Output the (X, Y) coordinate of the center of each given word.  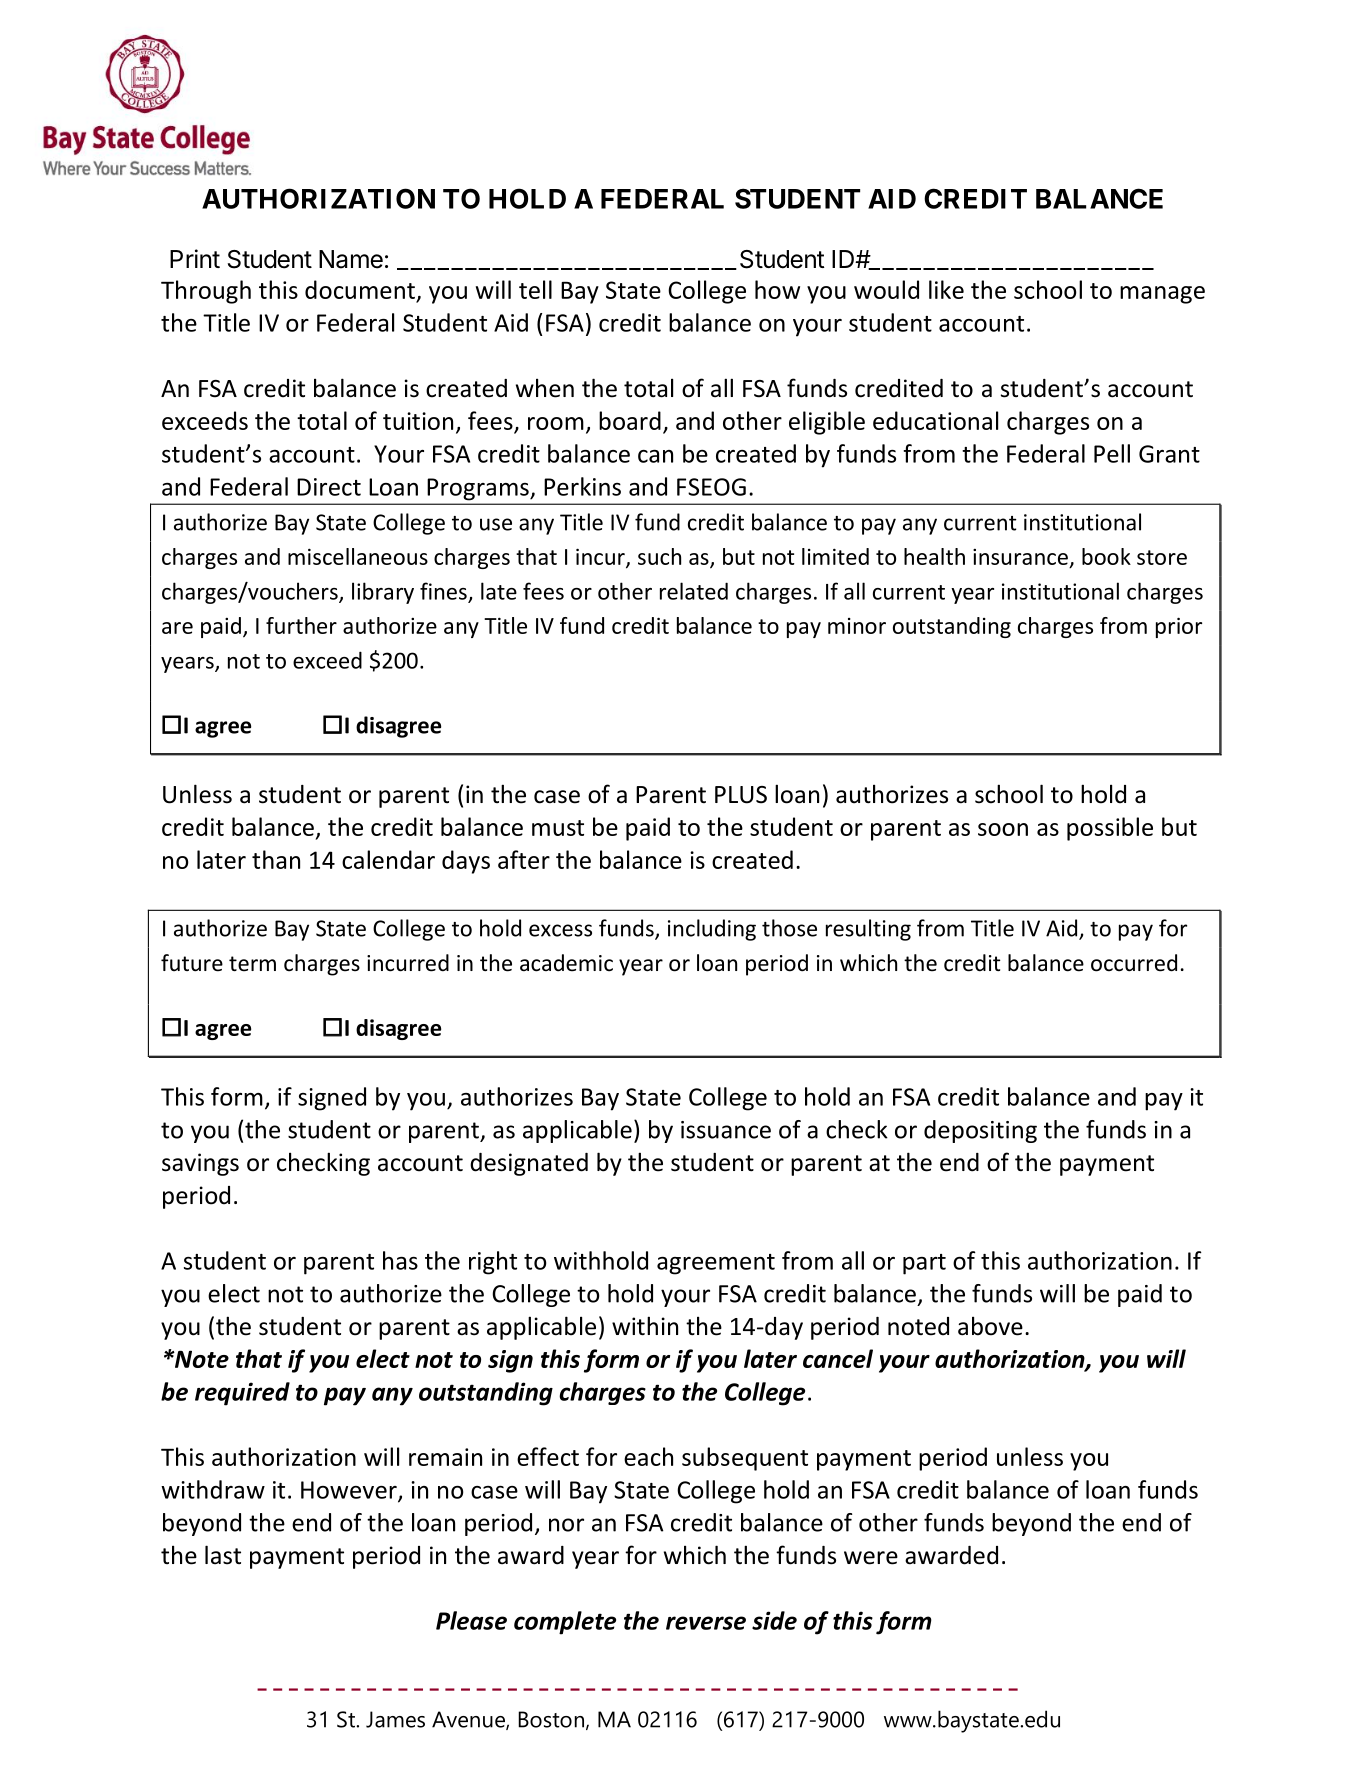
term (252, 964)
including (712, 930)
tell (535, 289)
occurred (1134, 963)
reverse (706, 1623)
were (871, 1558)
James (395, 1719)
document (360, 289)
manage (1162, 295)
